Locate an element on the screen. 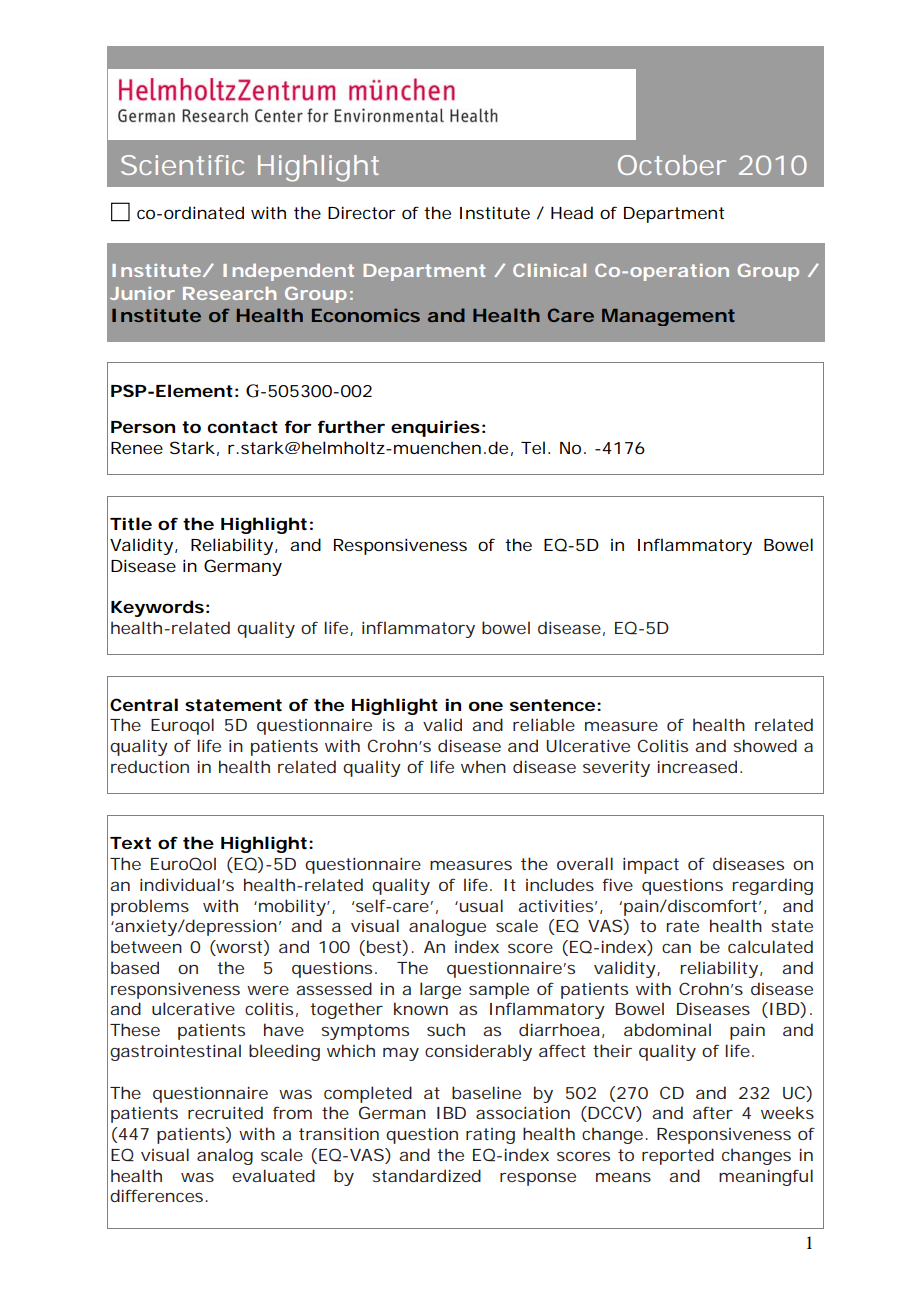 This screenshot has width=924, height=1308. when is located at coordinates (483, 766).
